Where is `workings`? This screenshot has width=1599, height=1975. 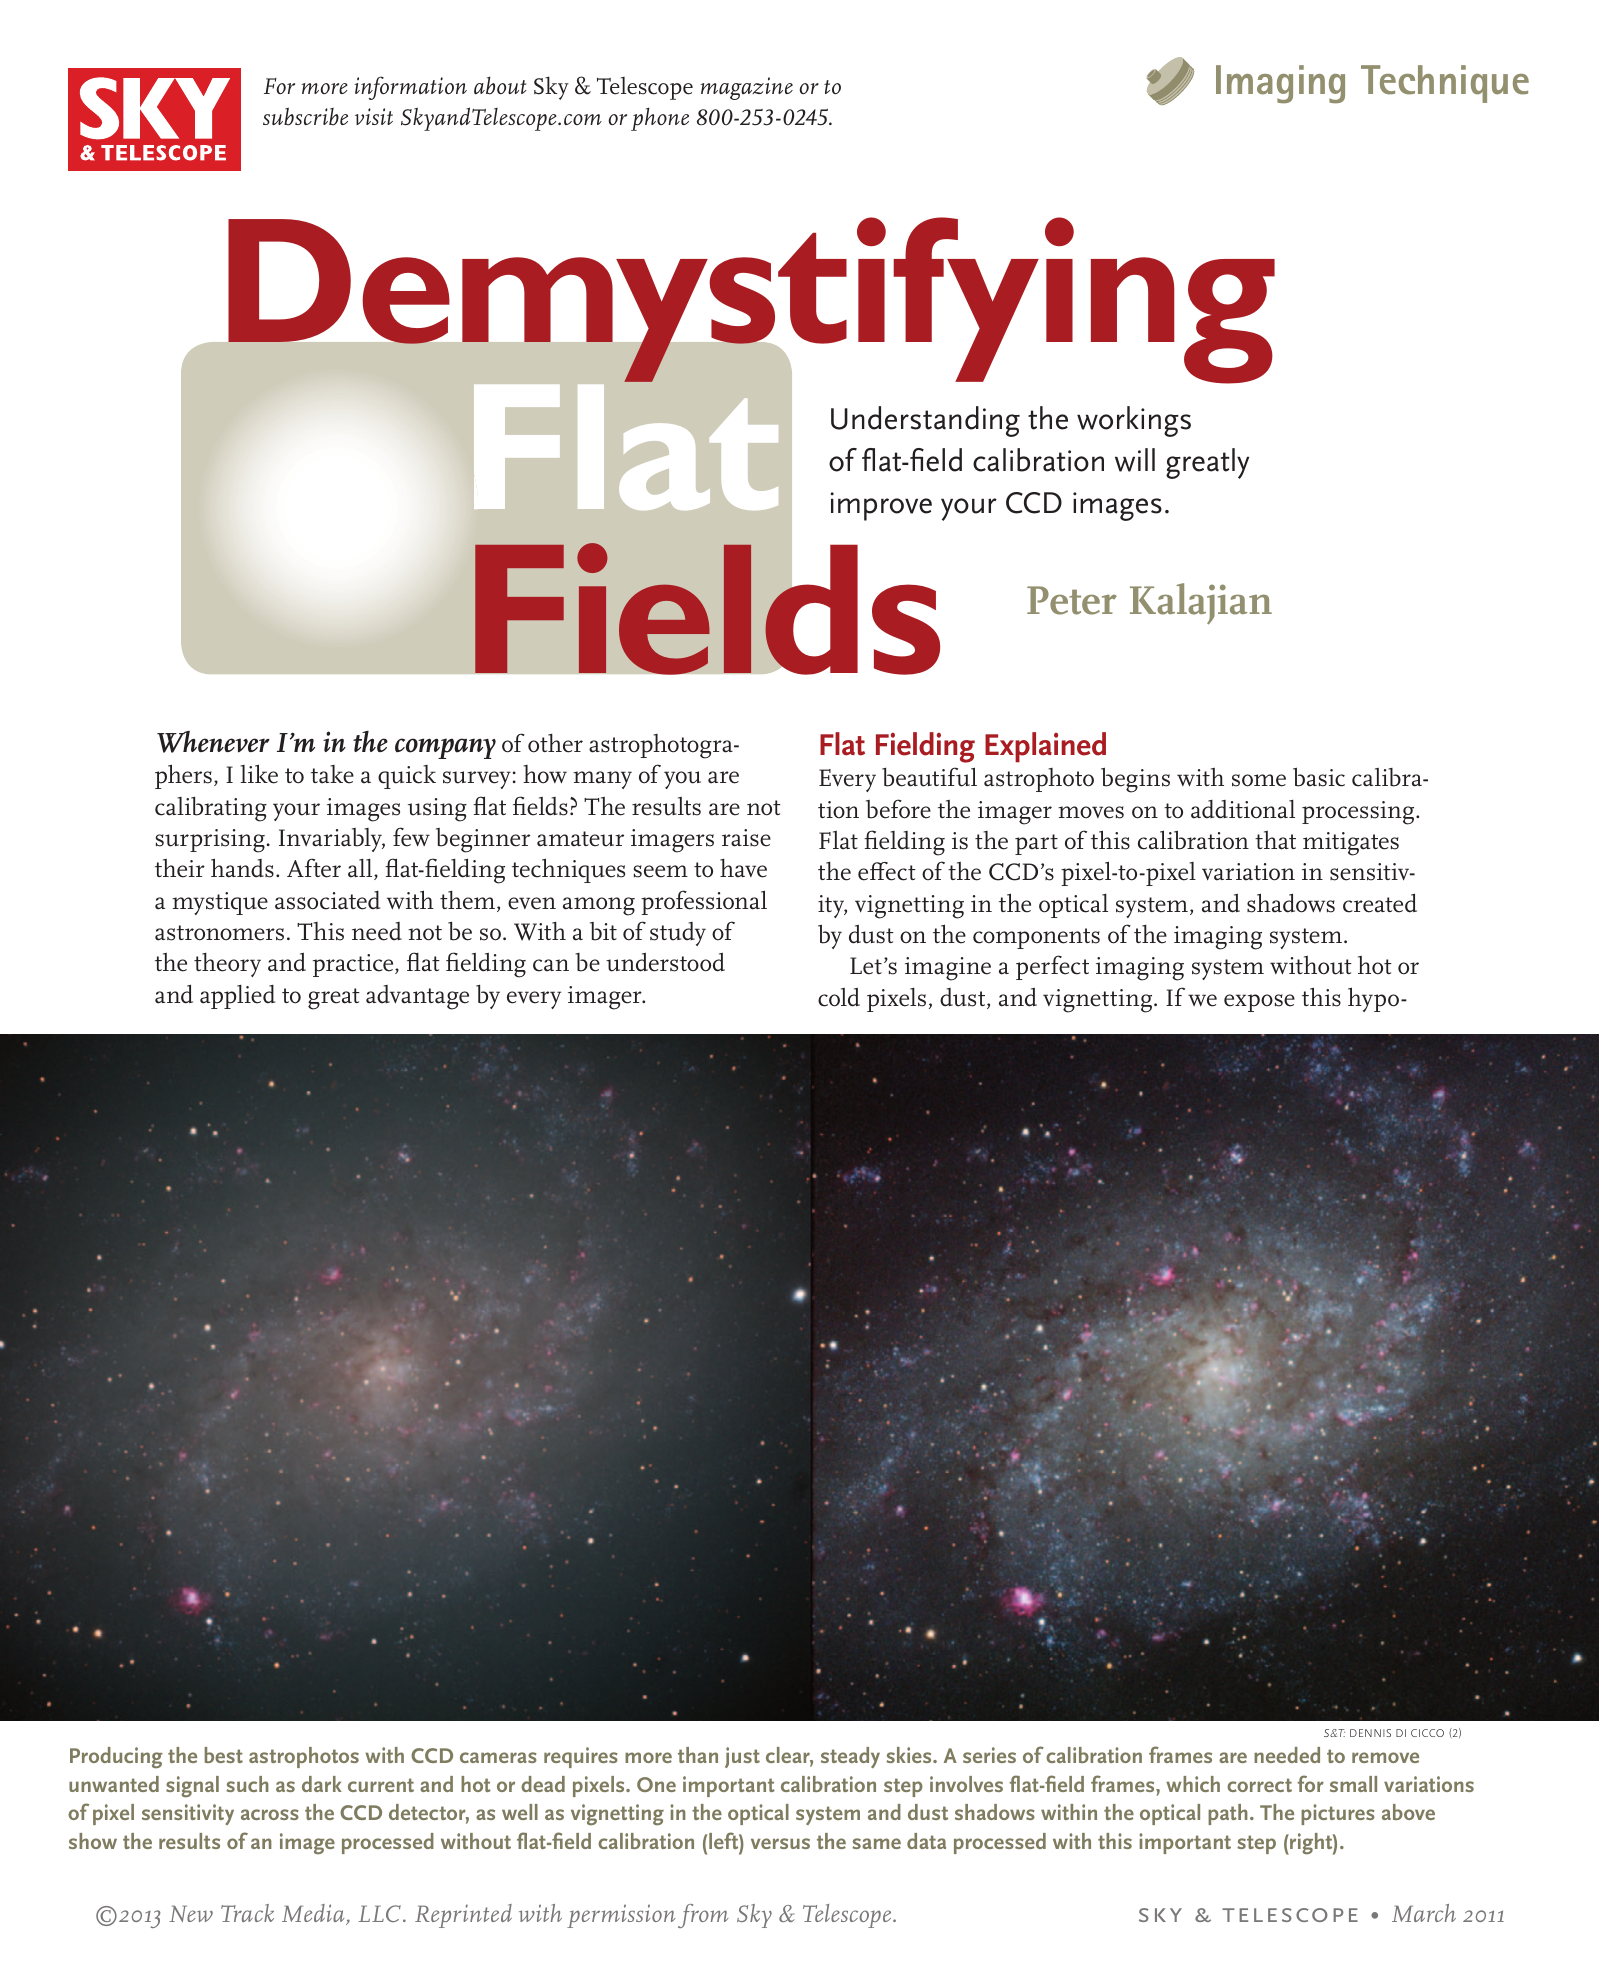
workings is located at coordinates (1134, 421).
